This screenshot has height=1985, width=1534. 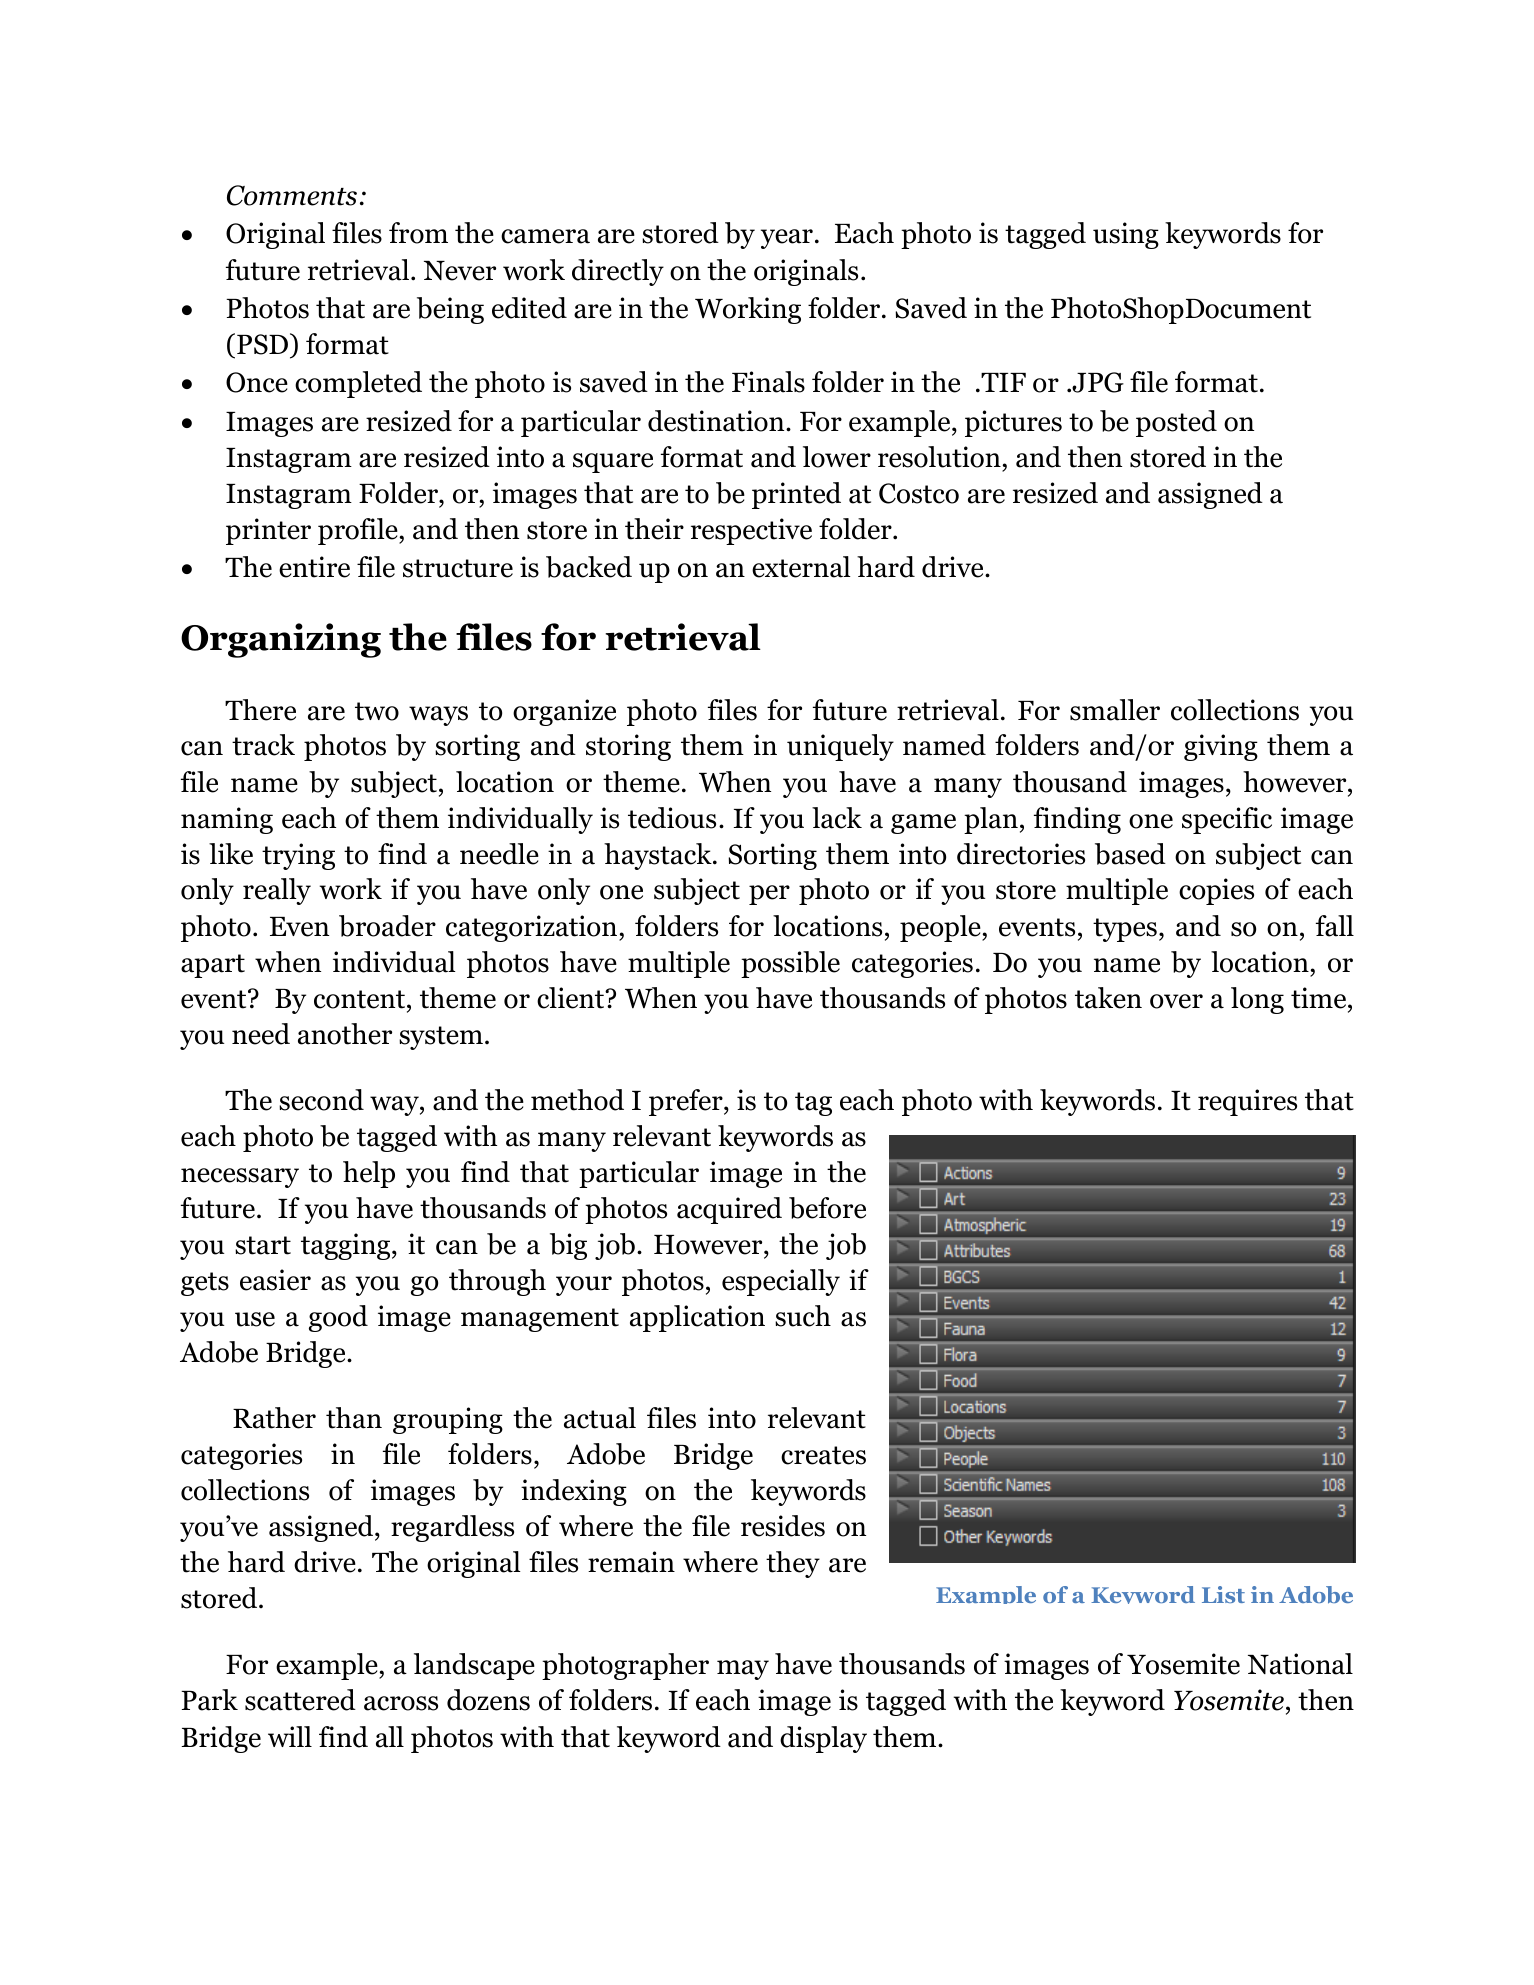 What do you see at coordinates (300, 1700) in the screenshot?
I see `scattered` at bounding box center [300, 1700].
